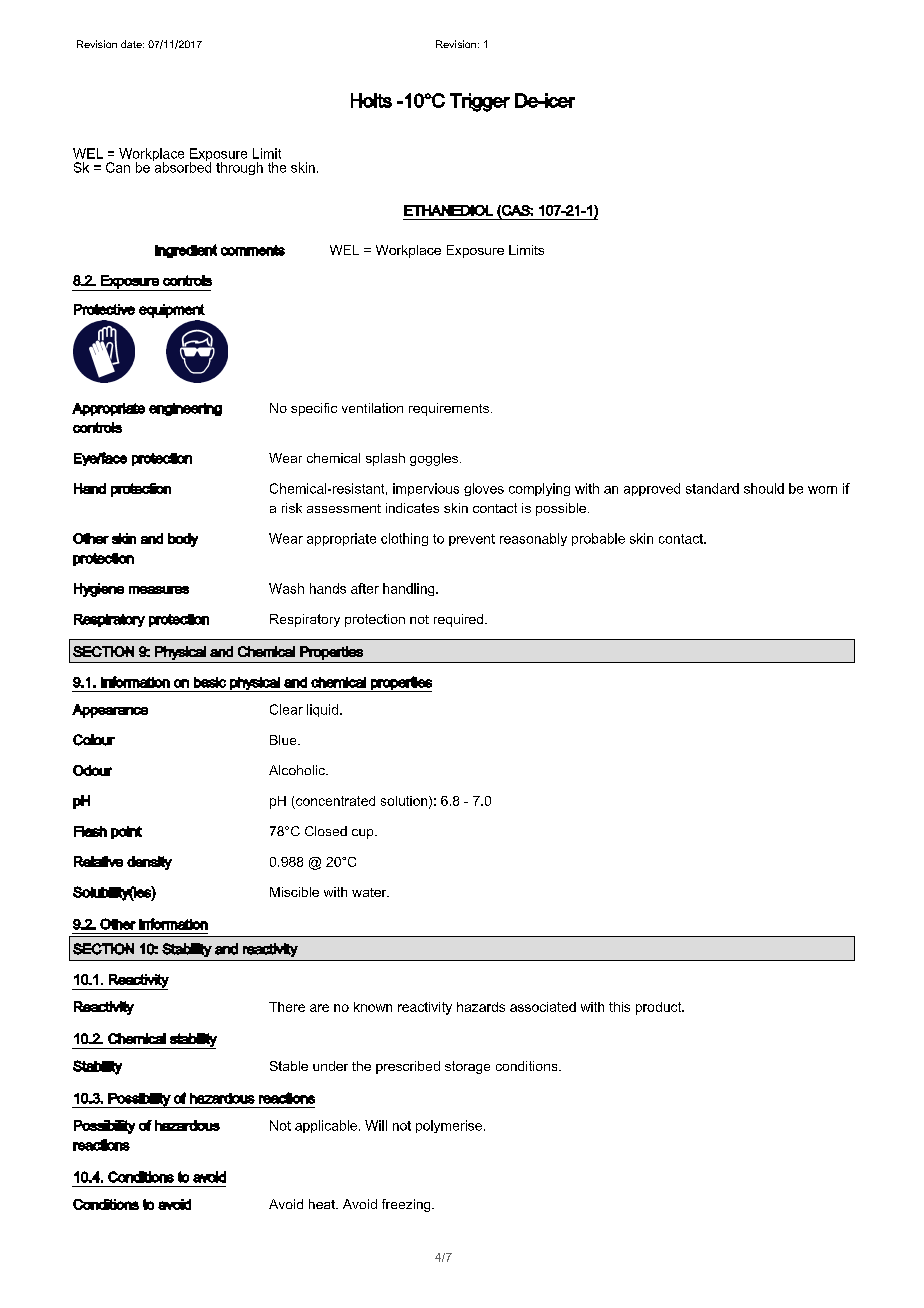  What do you see at coordinates (598, 539) in the screenshot?
I see `probable` at bounding box center [598, 539].
